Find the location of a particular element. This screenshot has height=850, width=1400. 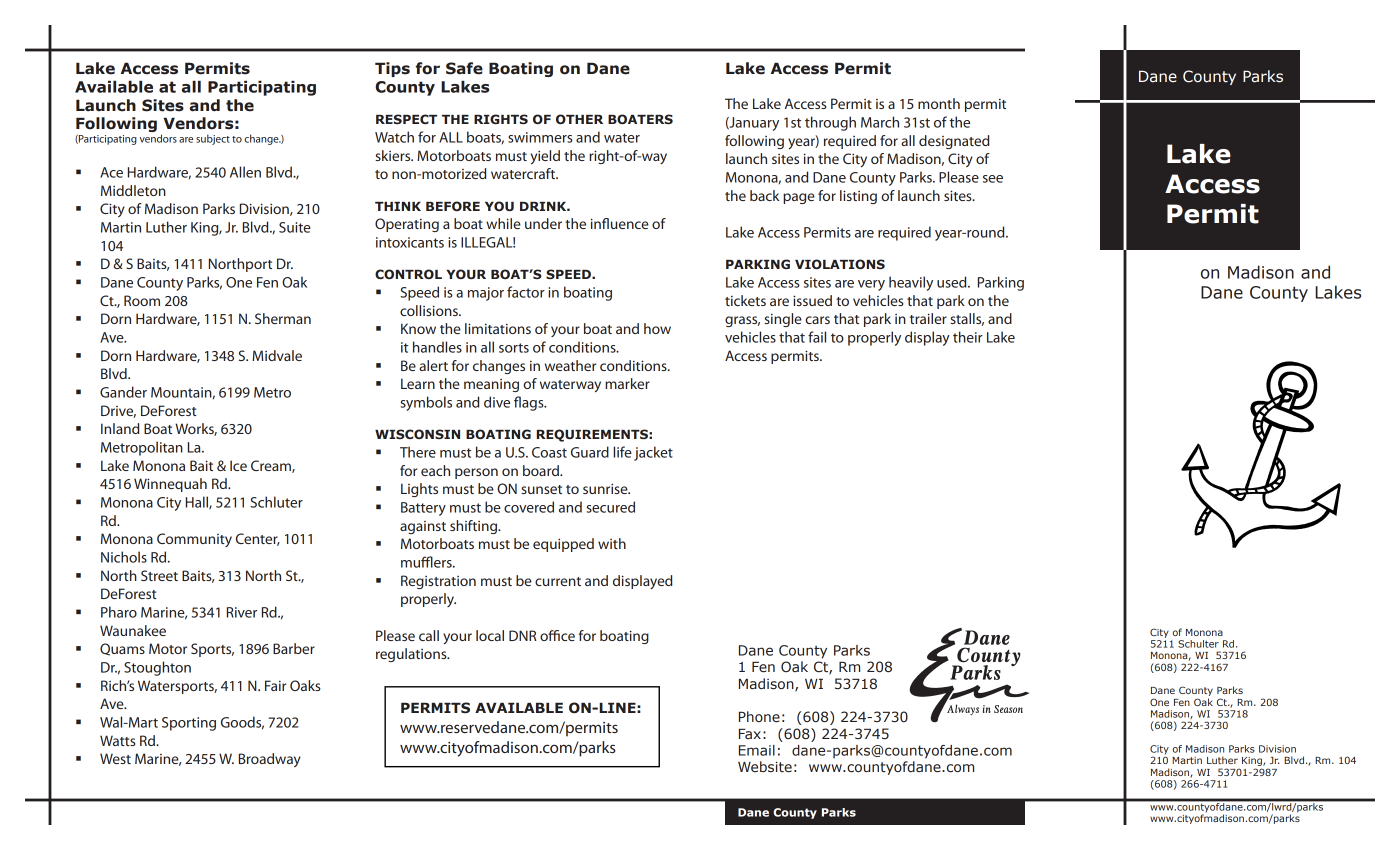

month is located at coordinates (939, 103).
